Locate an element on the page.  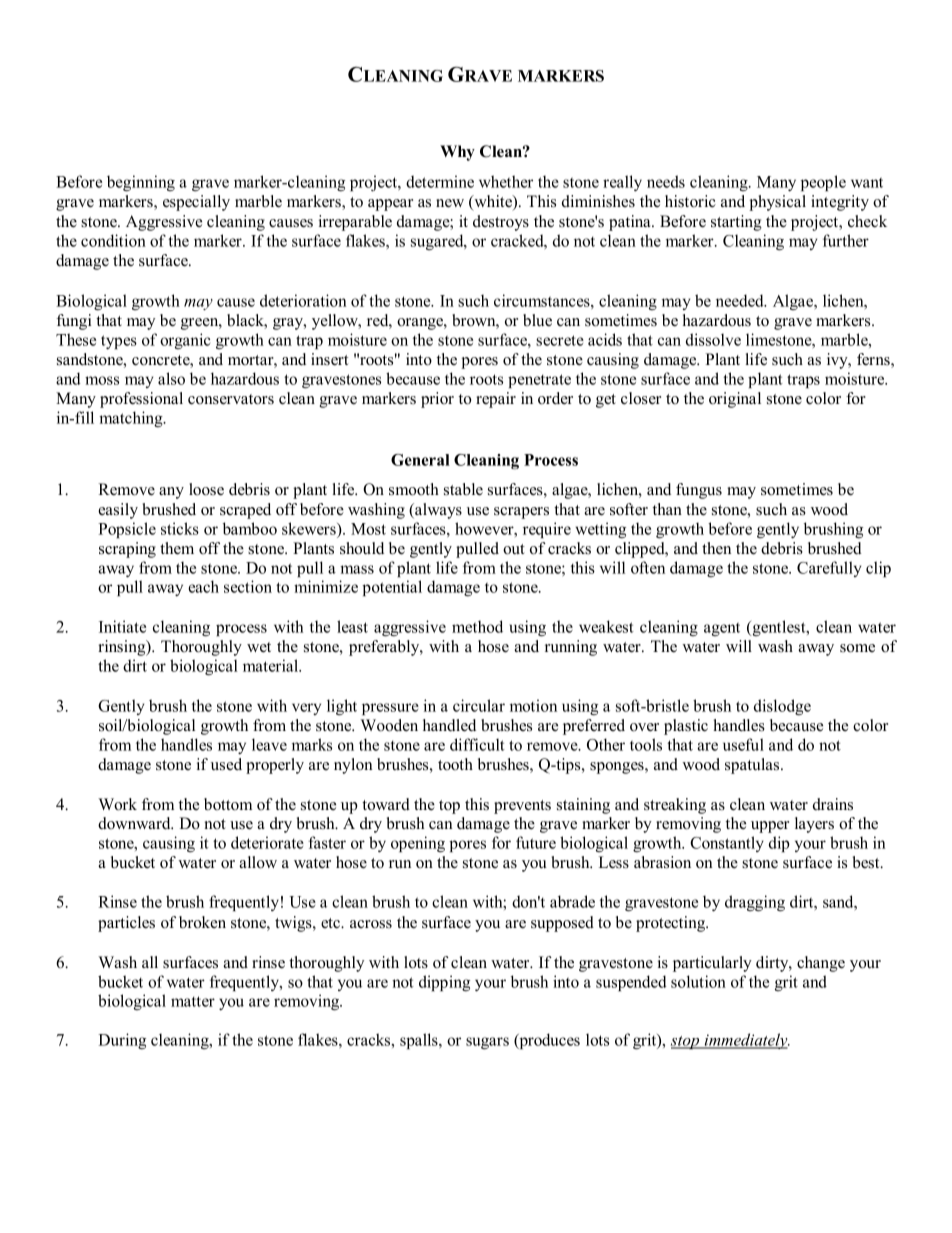
circular is located at coordinates (479, 705).
